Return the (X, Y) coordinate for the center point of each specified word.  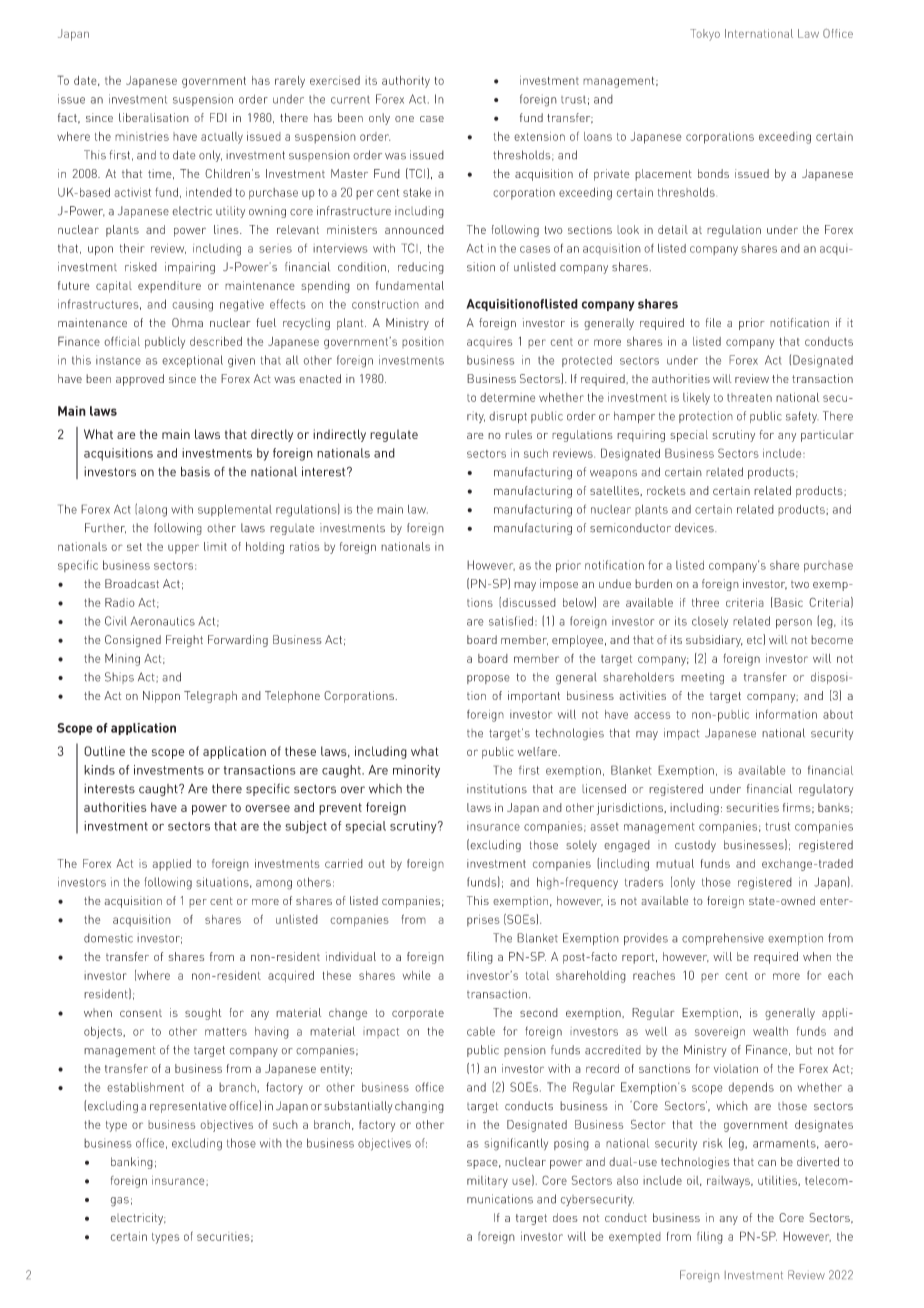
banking (132, 1163)
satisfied (511, 621)
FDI (218, 117)
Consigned (133, 641)
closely (710, 622)
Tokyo (705, 35)
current (350, 99)
